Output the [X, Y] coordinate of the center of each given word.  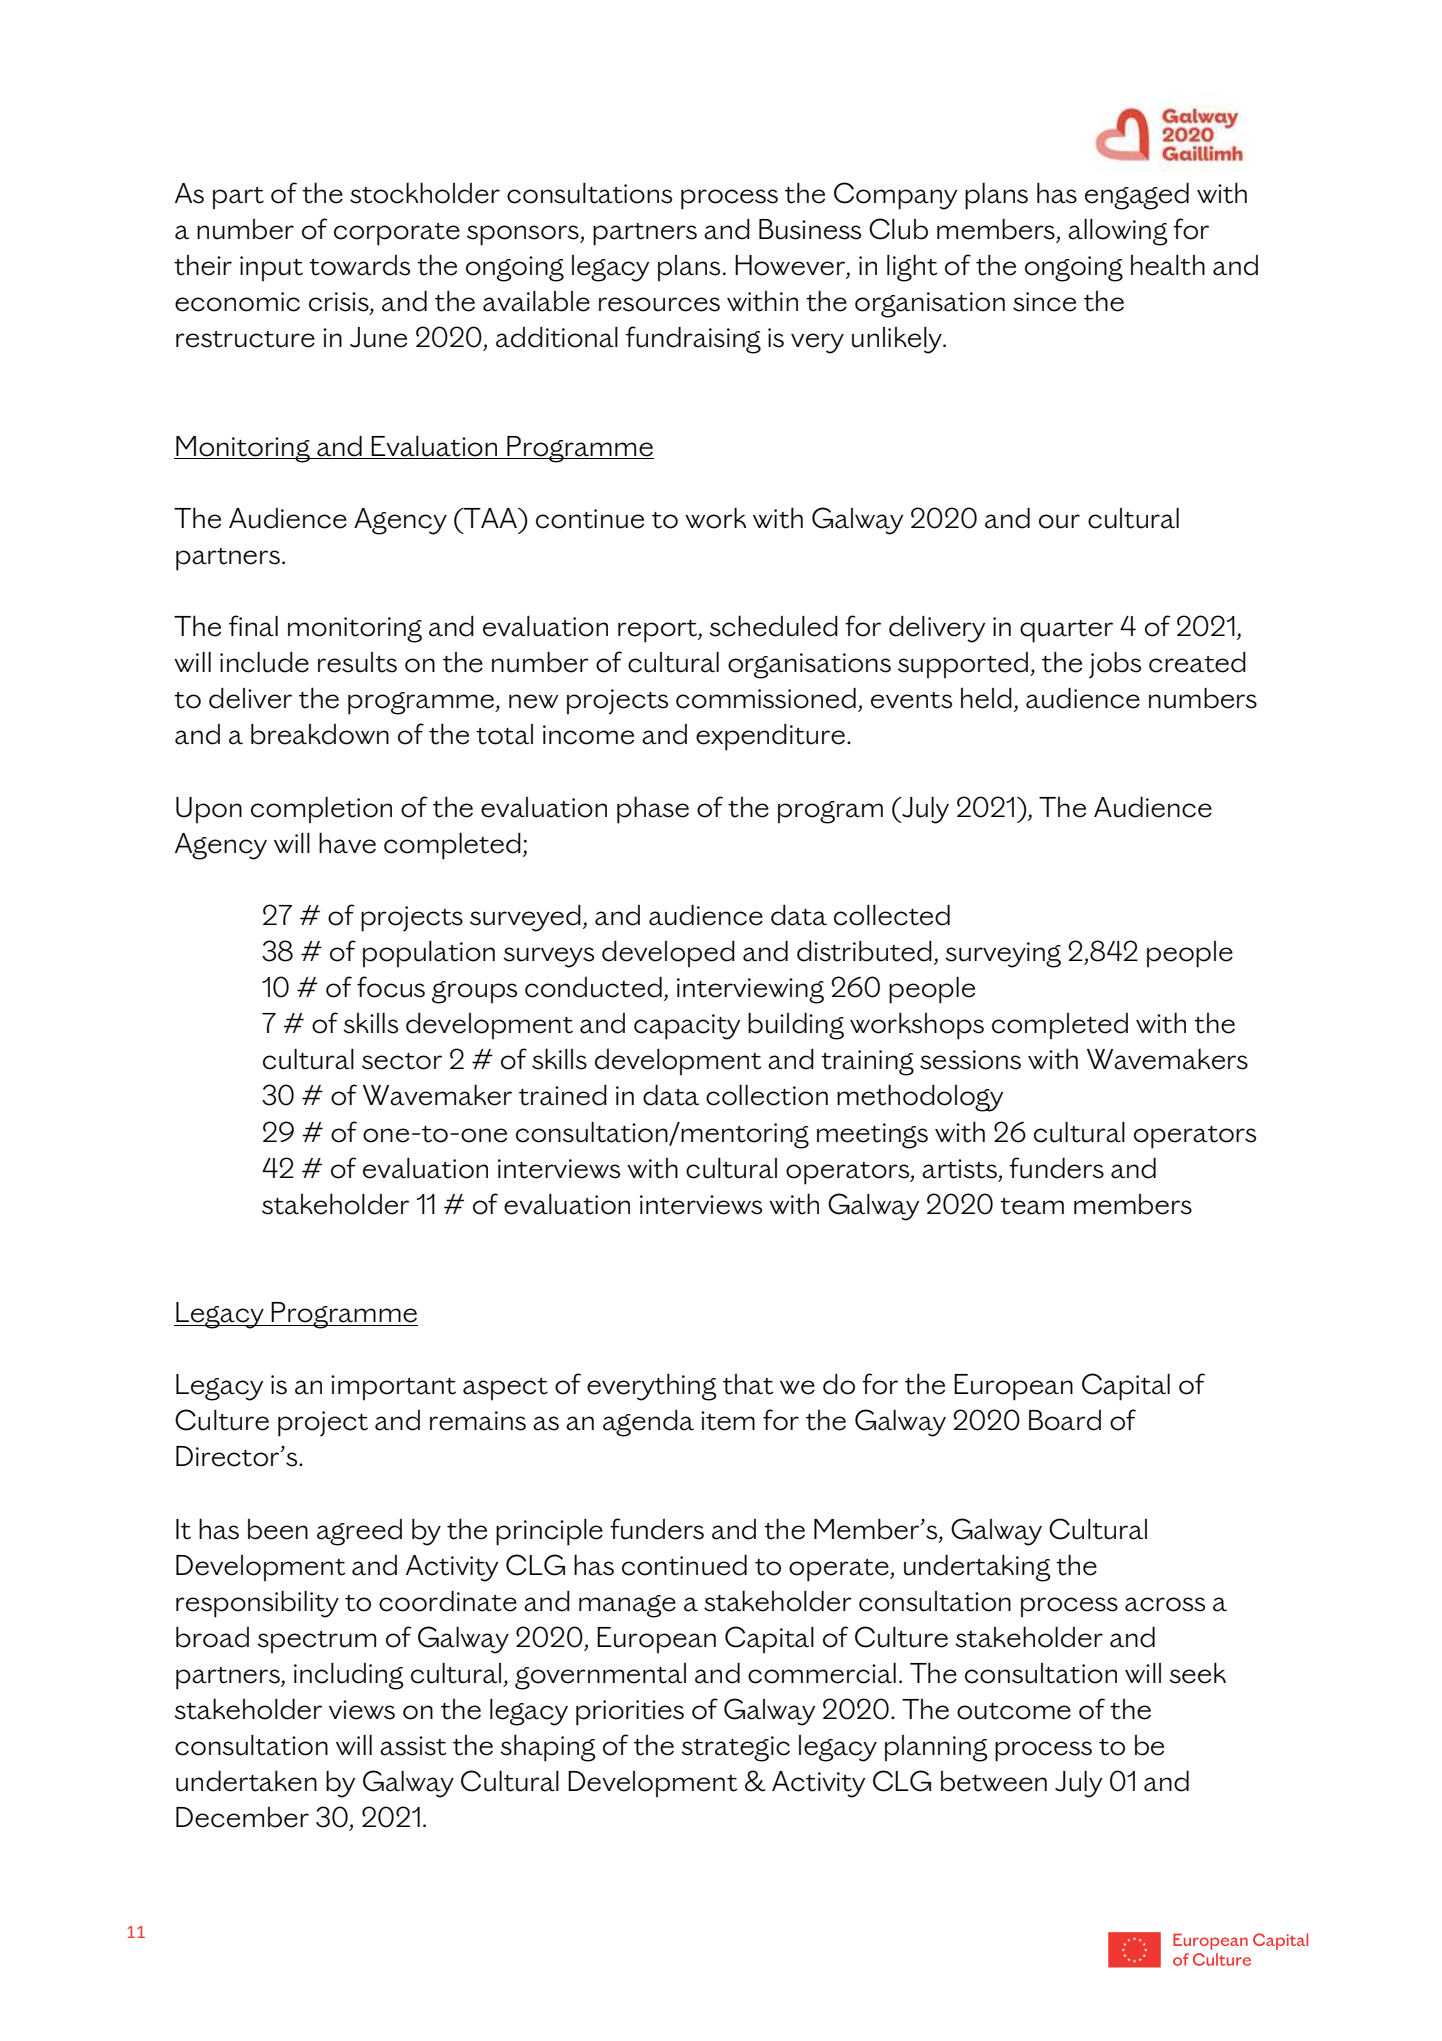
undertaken [246, 1781]
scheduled [773, 626]
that [748, 1384]
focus [391, 987]
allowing [1118, 232]
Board [1065, 1420]
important [393, 1387]
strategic [735, 1749]
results [357, 662]
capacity [687, 1027]
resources [659, 304]
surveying [1003, 955]
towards [359, 265]
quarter [1066, 631]
